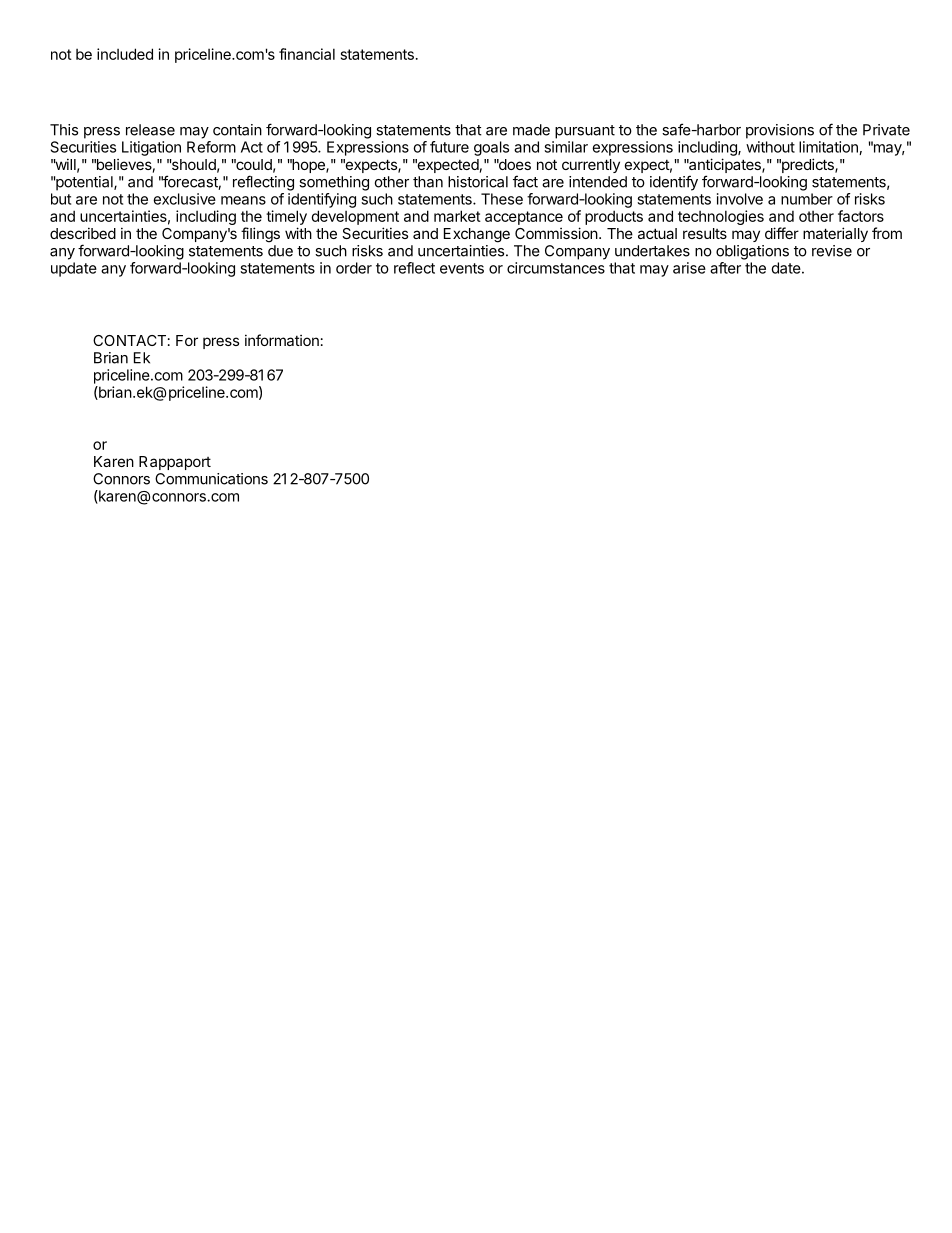 This screenshot has width=952, height=1233. Describe the element at coordinates (462, 268) in the screenshot. I see `events` at that location.
